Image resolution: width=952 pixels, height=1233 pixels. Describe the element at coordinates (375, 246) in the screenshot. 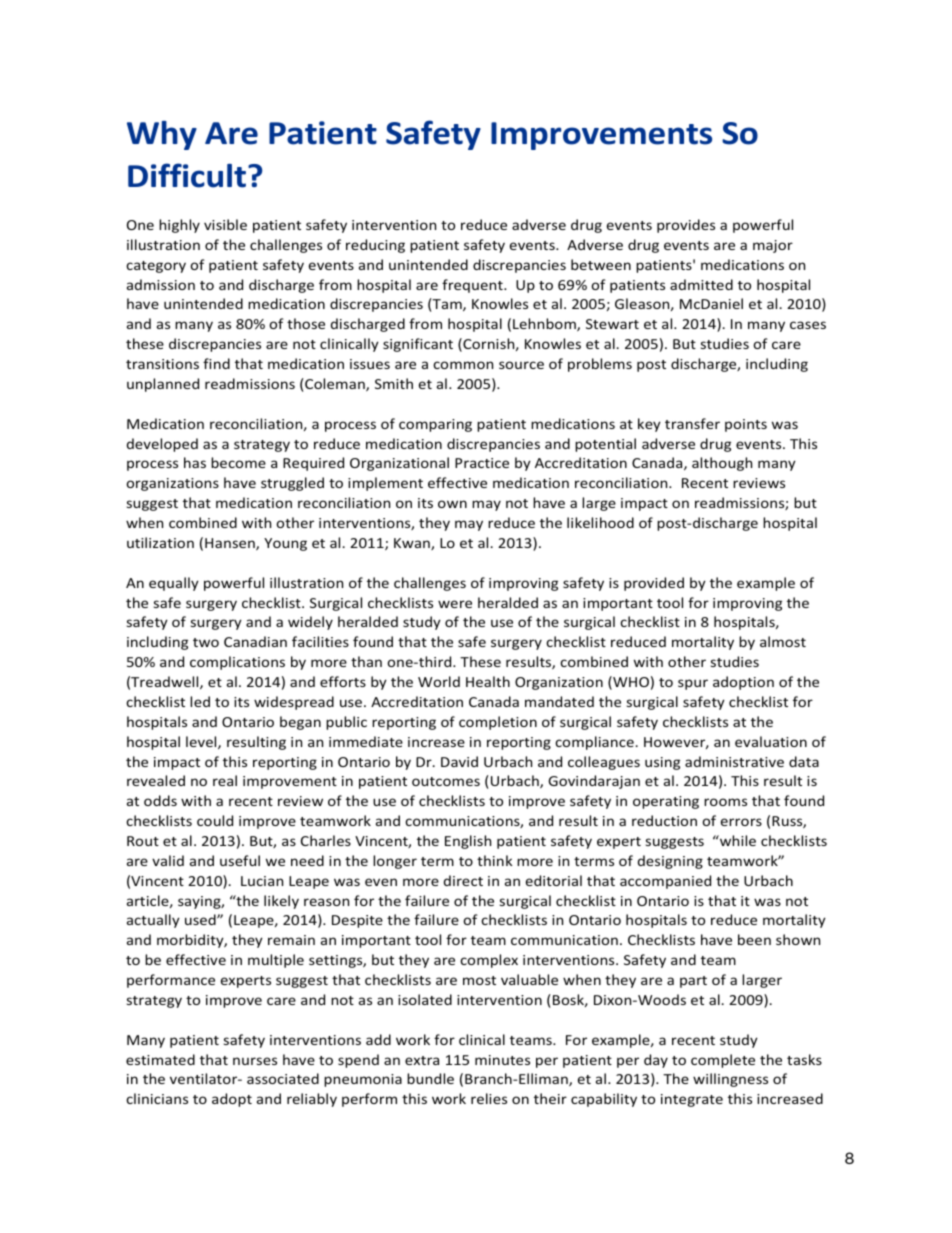

I see `reducing` at that location.
